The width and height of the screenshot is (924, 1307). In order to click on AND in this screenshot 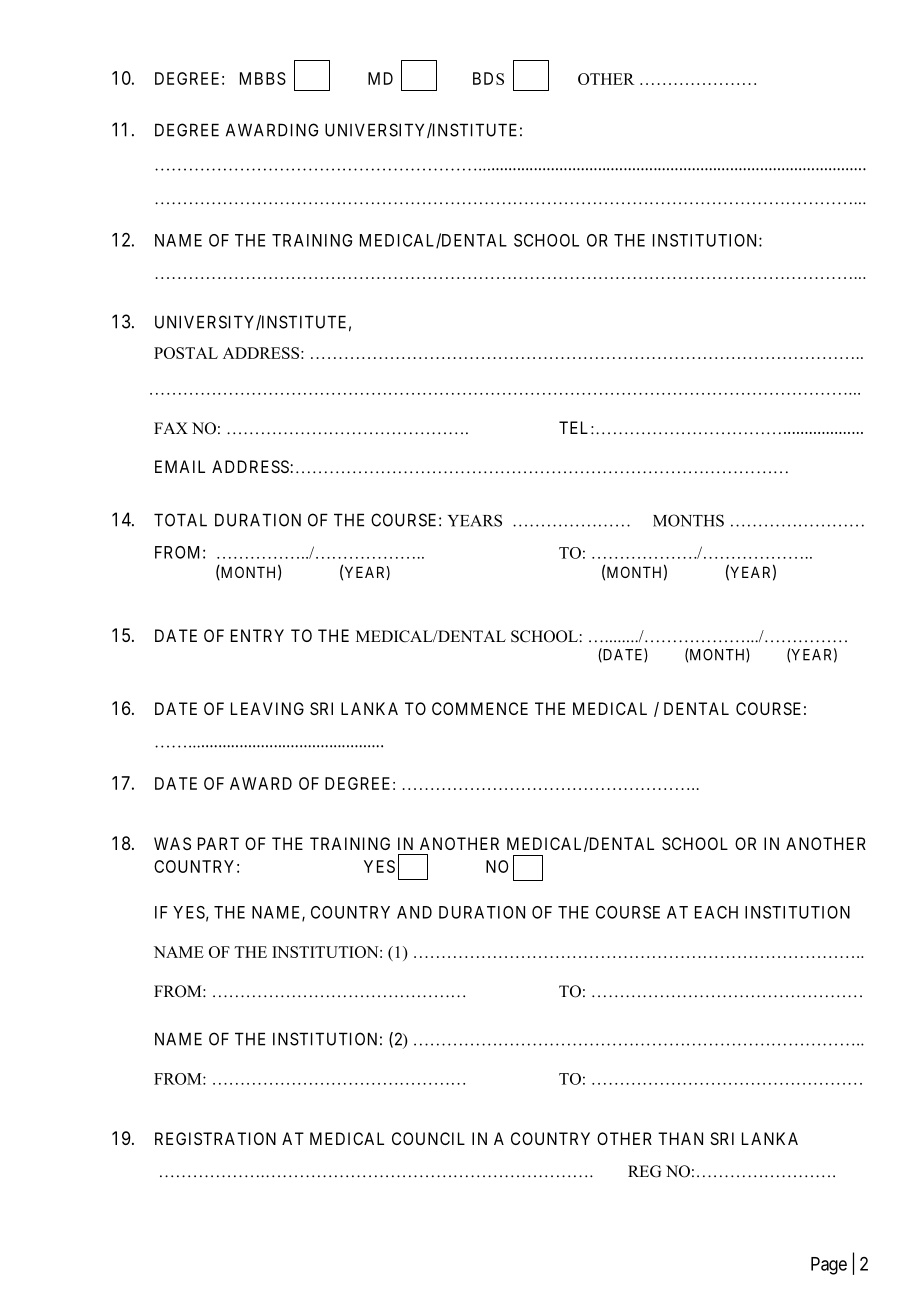, I will do `click(414, 912)`.
